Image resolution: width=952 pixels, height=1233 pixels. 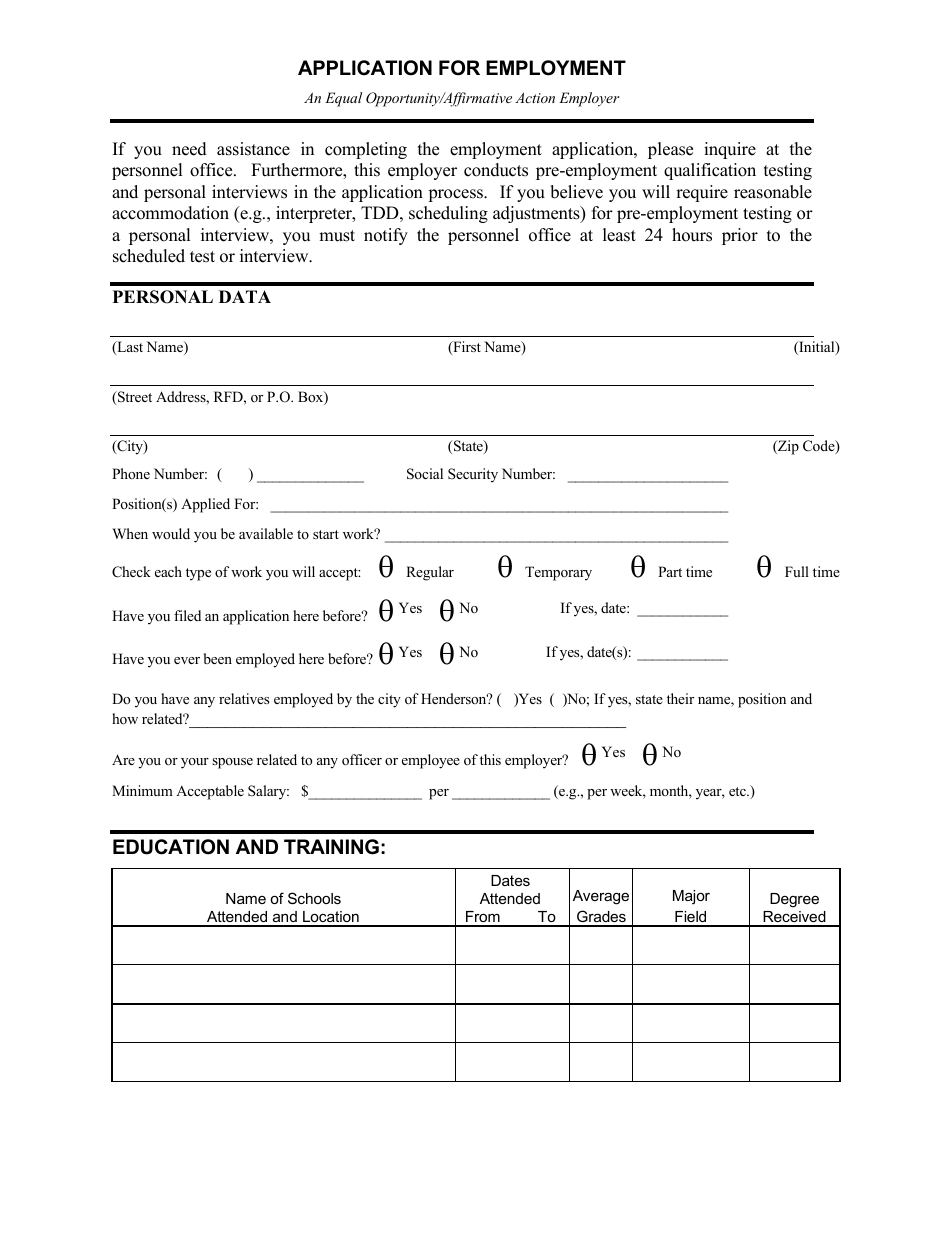 What do you see at coordinates (171, 847) in the image?
I see `EDUCATION` at bounding box center [171, 847].
